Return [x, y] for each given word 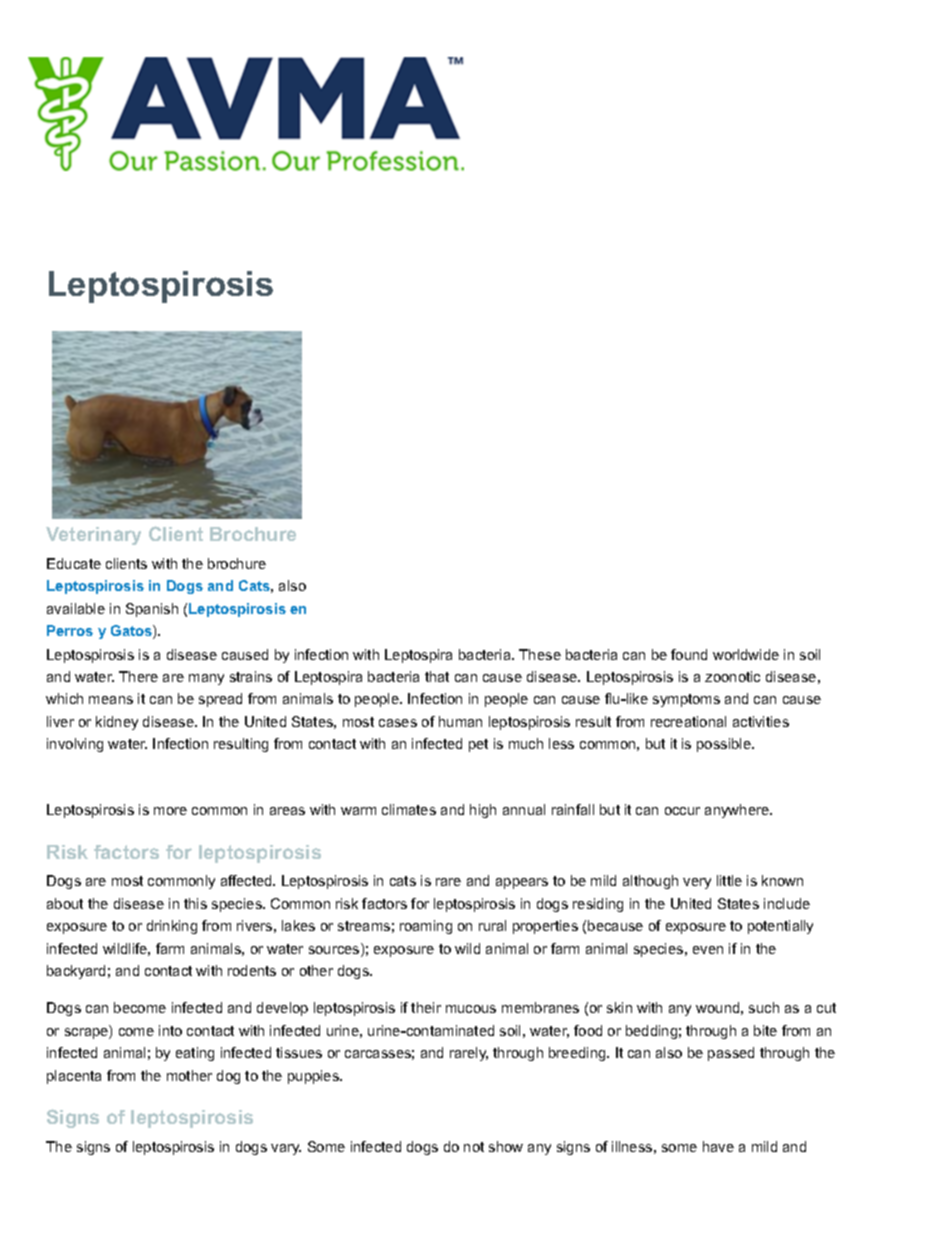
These [540, 654]
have [718, 1146]
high [483, 811]
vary [286, 1149]
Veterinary [93, 536]
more [170, 811]
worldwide [746, 654]
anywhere [738, 811]
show [506, 1146]
